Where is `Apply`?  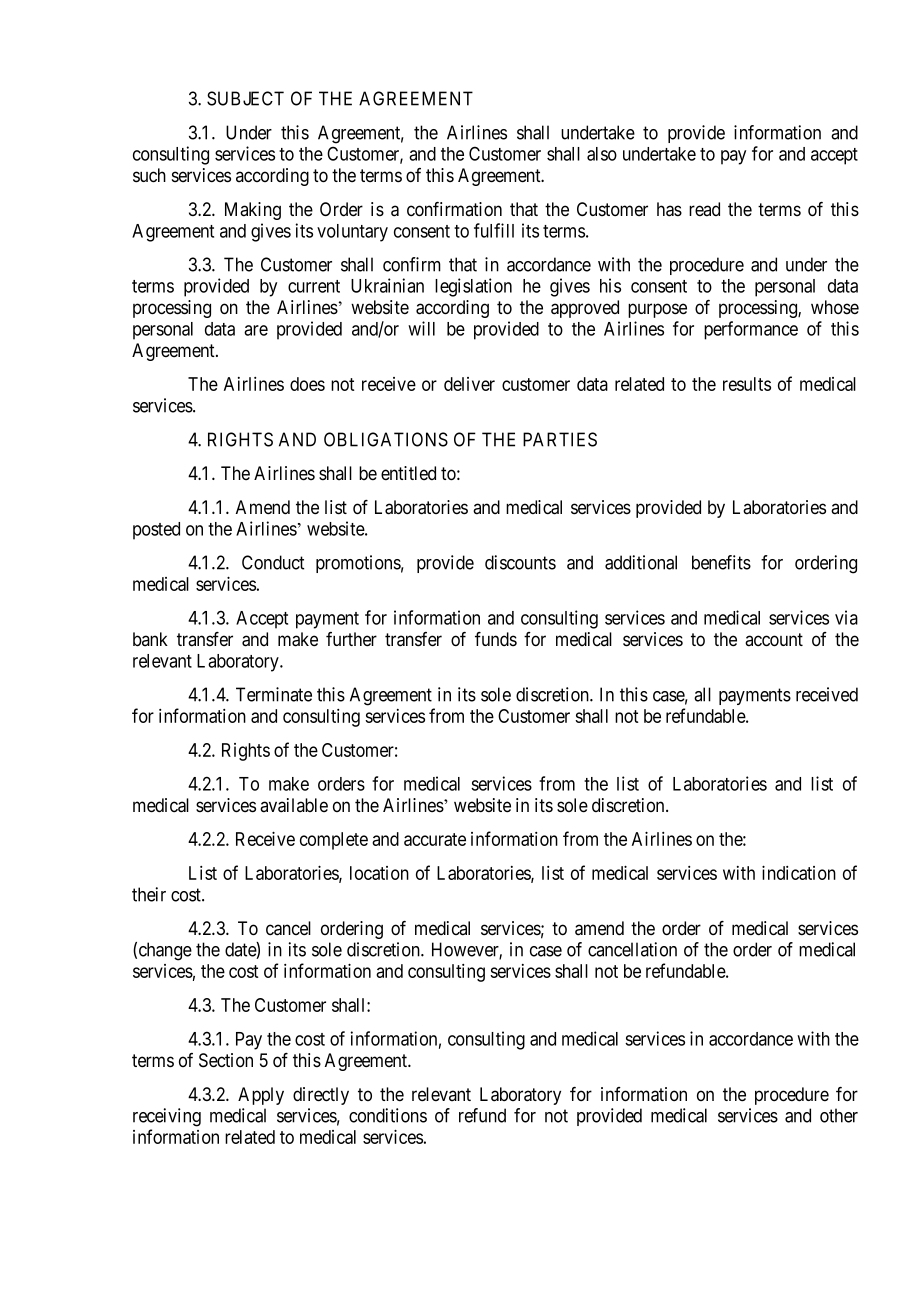 Apply is located at coordinates (261, 1096).
